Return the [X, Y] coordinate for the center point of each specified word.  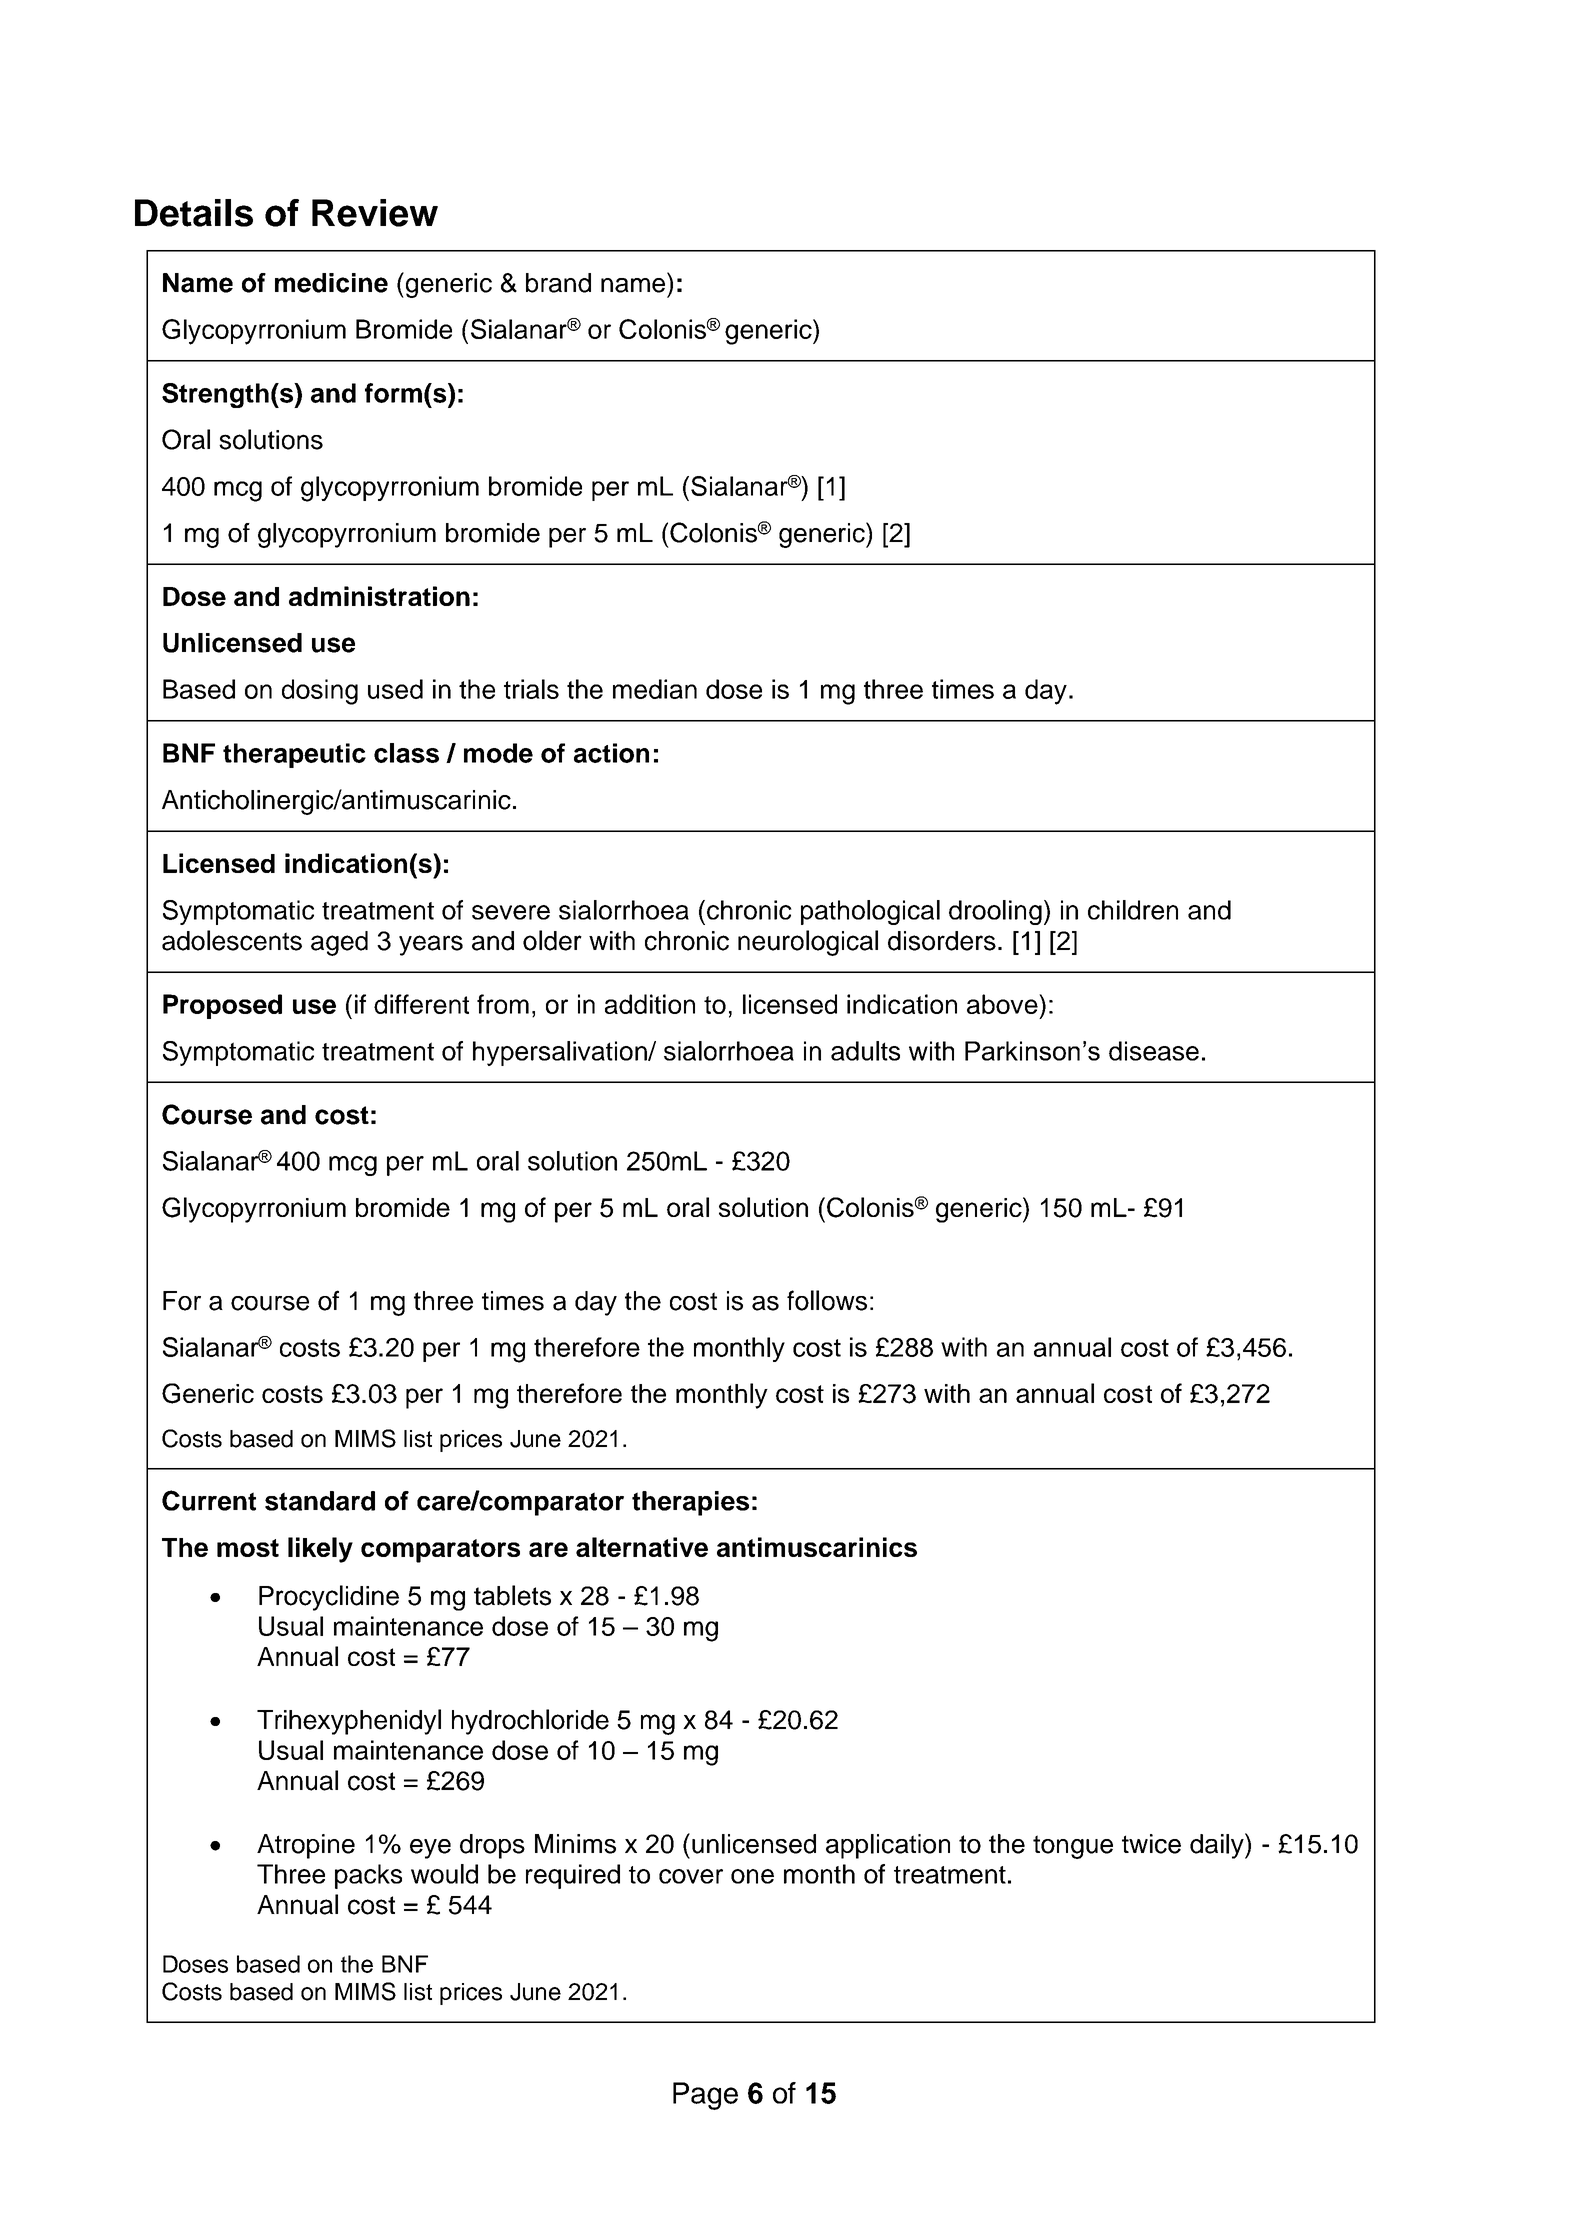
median [655, 689]
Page [705, 2096]
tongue [1073, 1847]
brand [558, 283]
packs [368, 1876]
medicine [331, 283]
